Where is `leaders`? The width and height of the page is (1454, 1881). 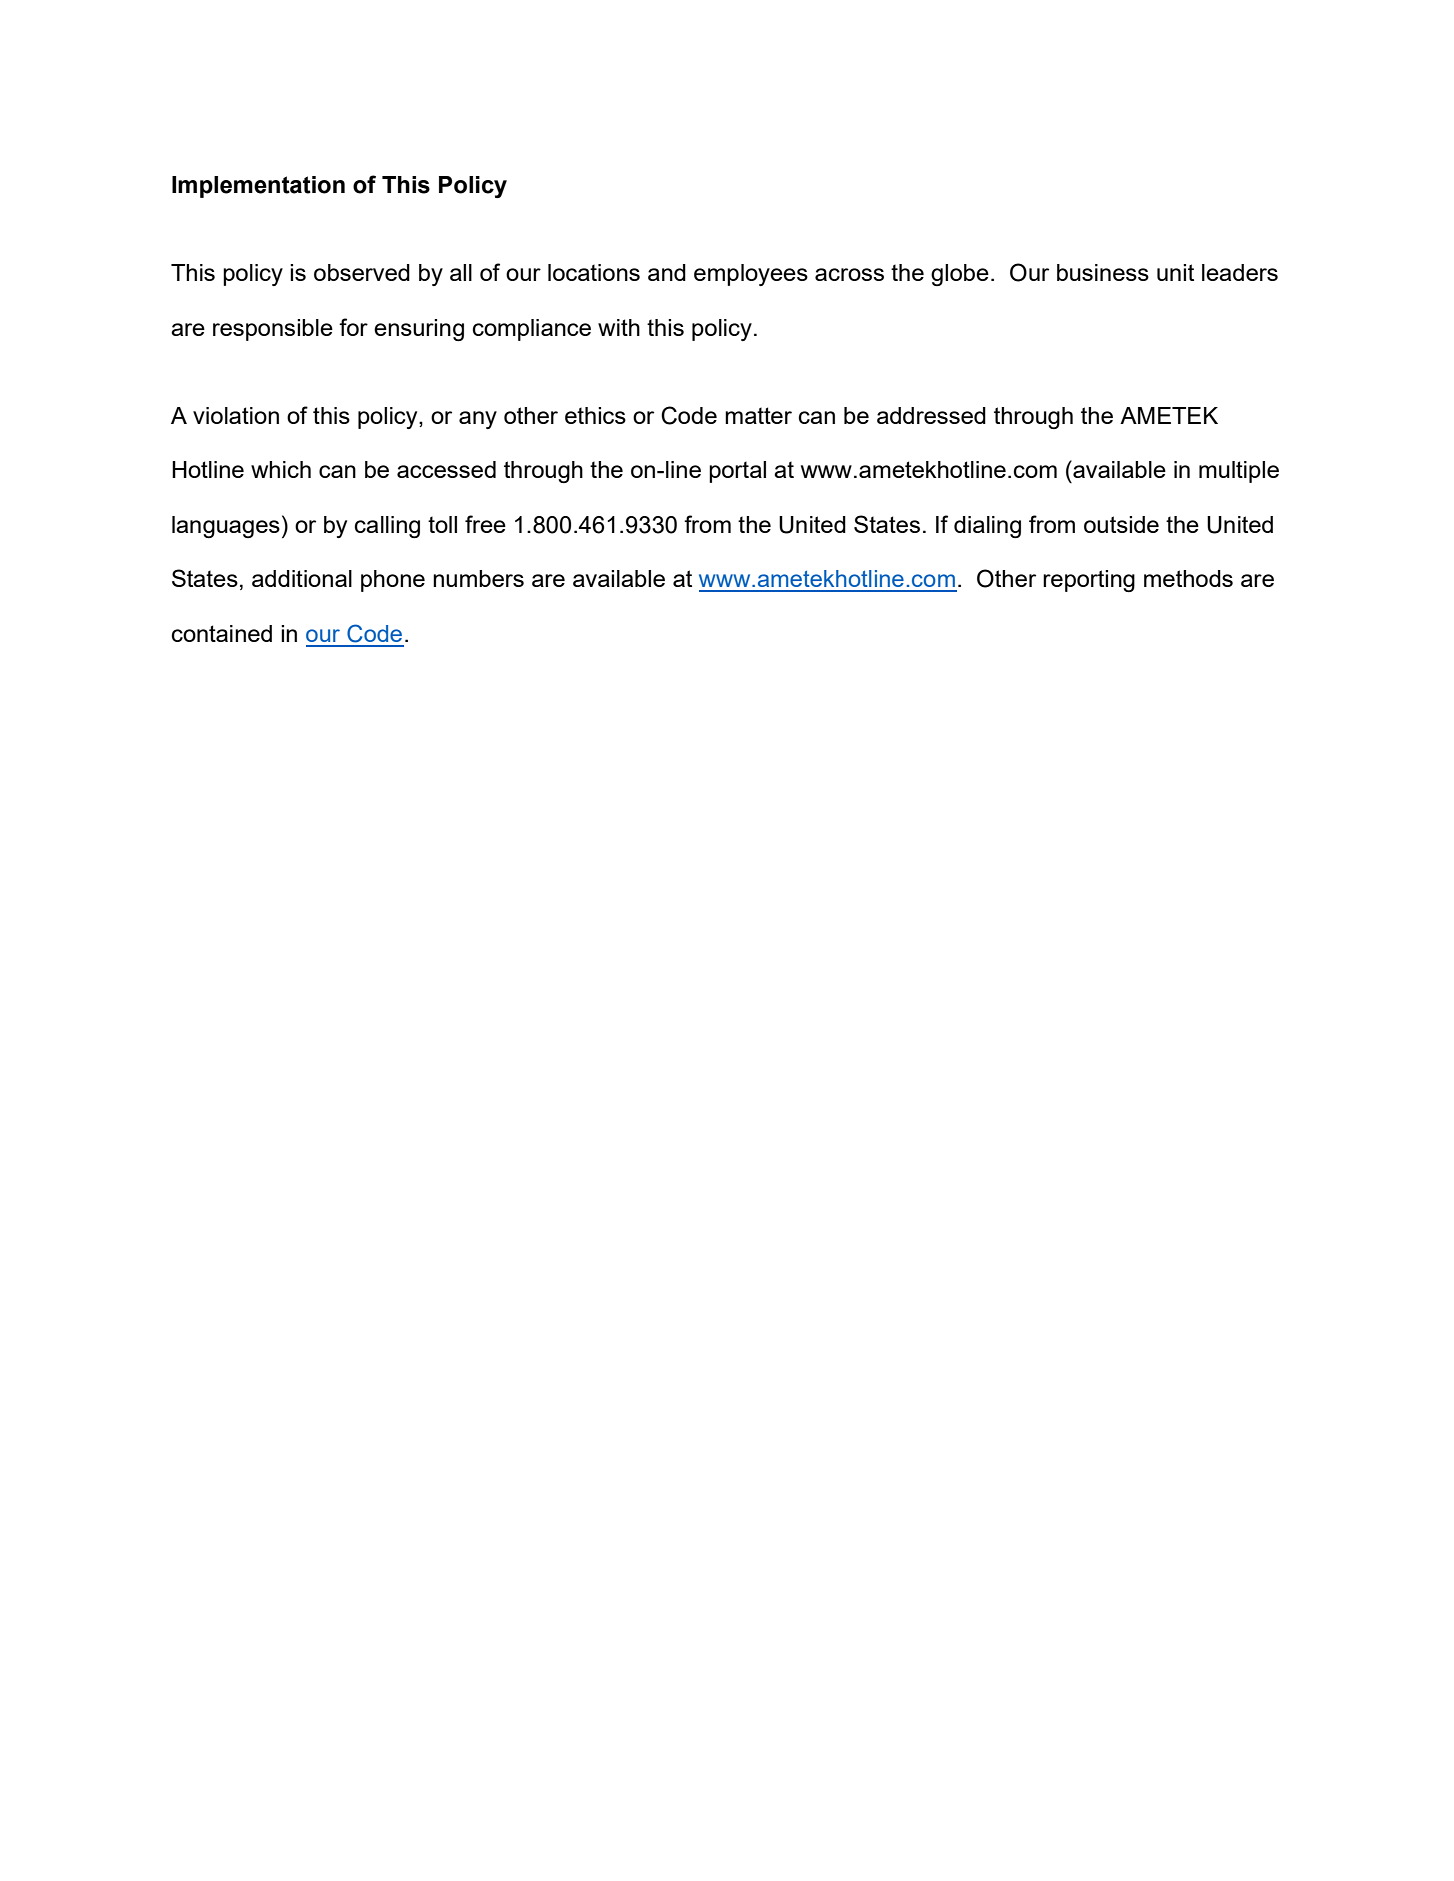
leaders is located at coordinates (1240, 272).
